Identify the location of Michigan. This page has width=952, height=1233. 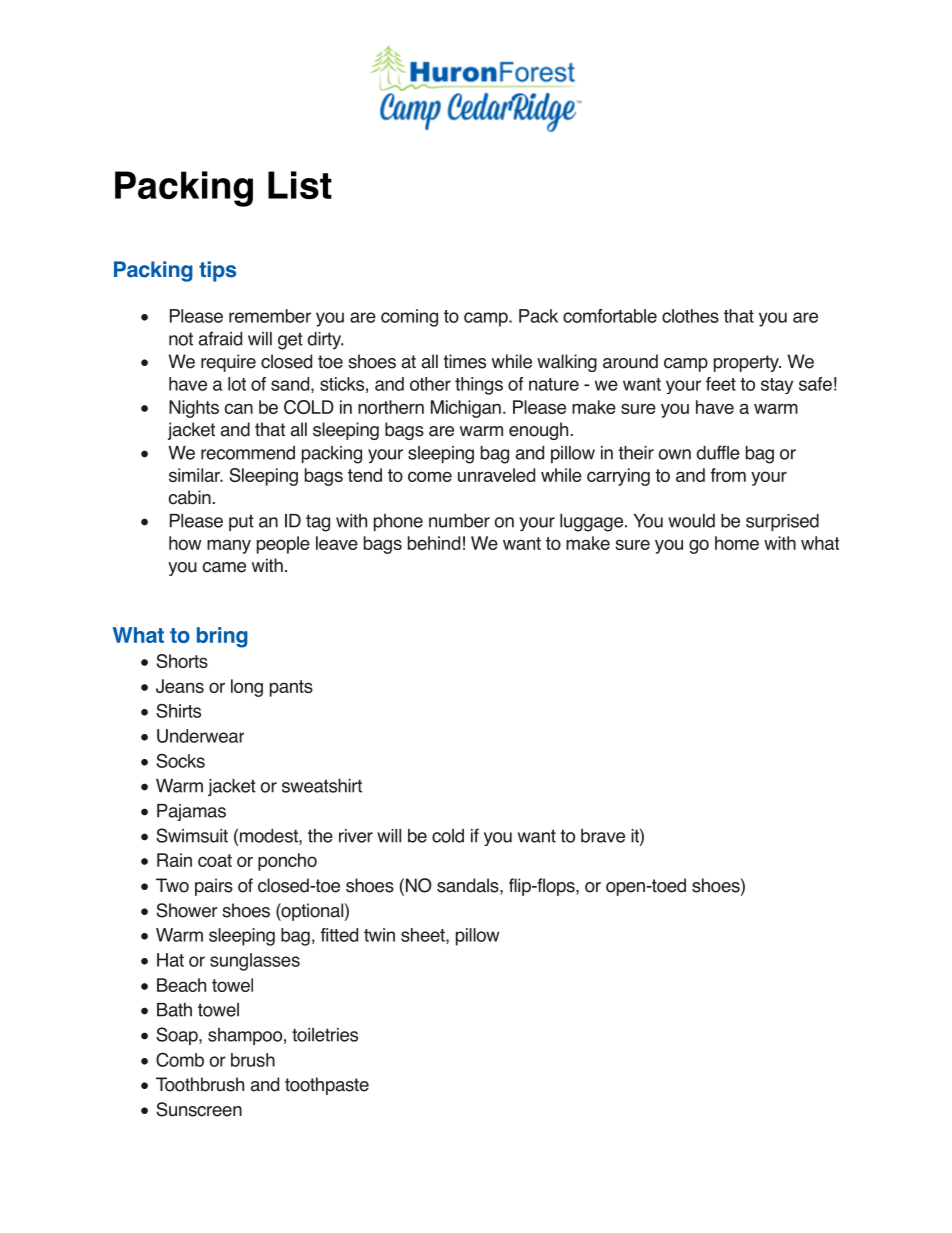
(466, 409).
